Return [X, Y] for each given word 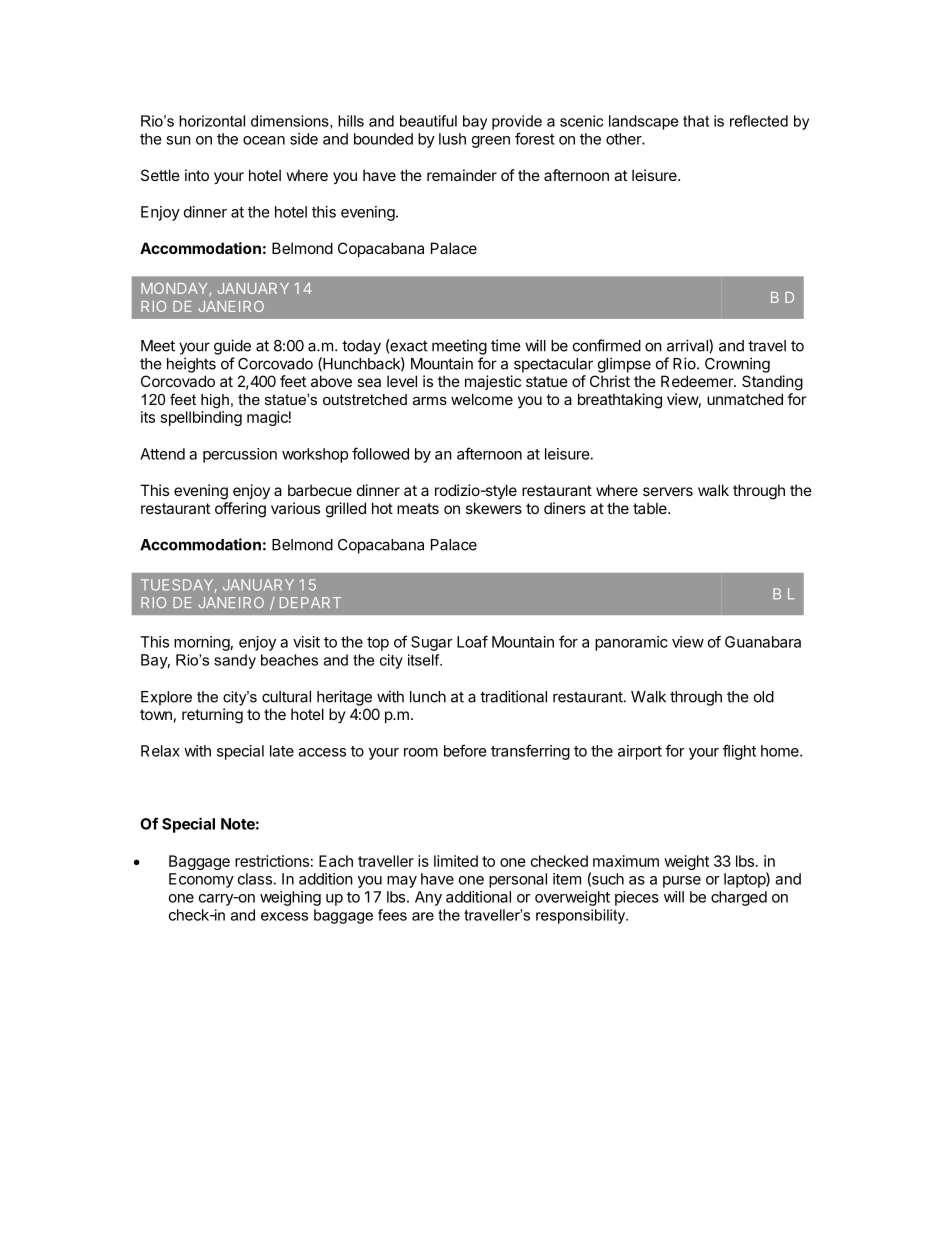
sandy [235, 661]
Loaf [472, 641]
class [255, 879]
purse [682, 882]
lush [452, 139]
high [215, 401]
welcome [482, 399]
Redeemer [698, 381]
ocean [264, 140]
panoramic [631, 643]
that [696, 121]
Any [428, 898]
